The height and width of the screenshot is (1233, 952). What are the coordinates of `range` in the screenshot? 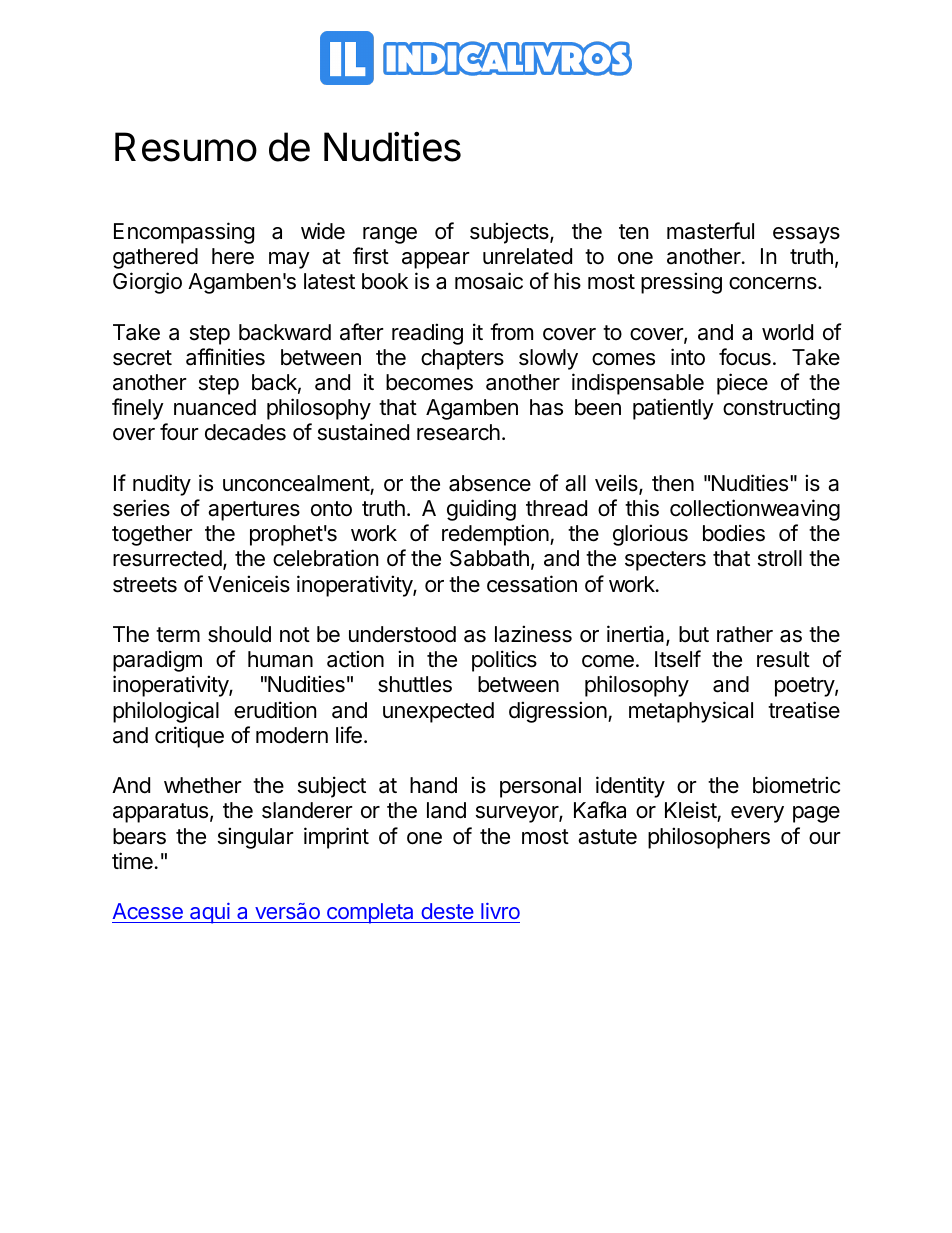 It's located at (390, 235).
